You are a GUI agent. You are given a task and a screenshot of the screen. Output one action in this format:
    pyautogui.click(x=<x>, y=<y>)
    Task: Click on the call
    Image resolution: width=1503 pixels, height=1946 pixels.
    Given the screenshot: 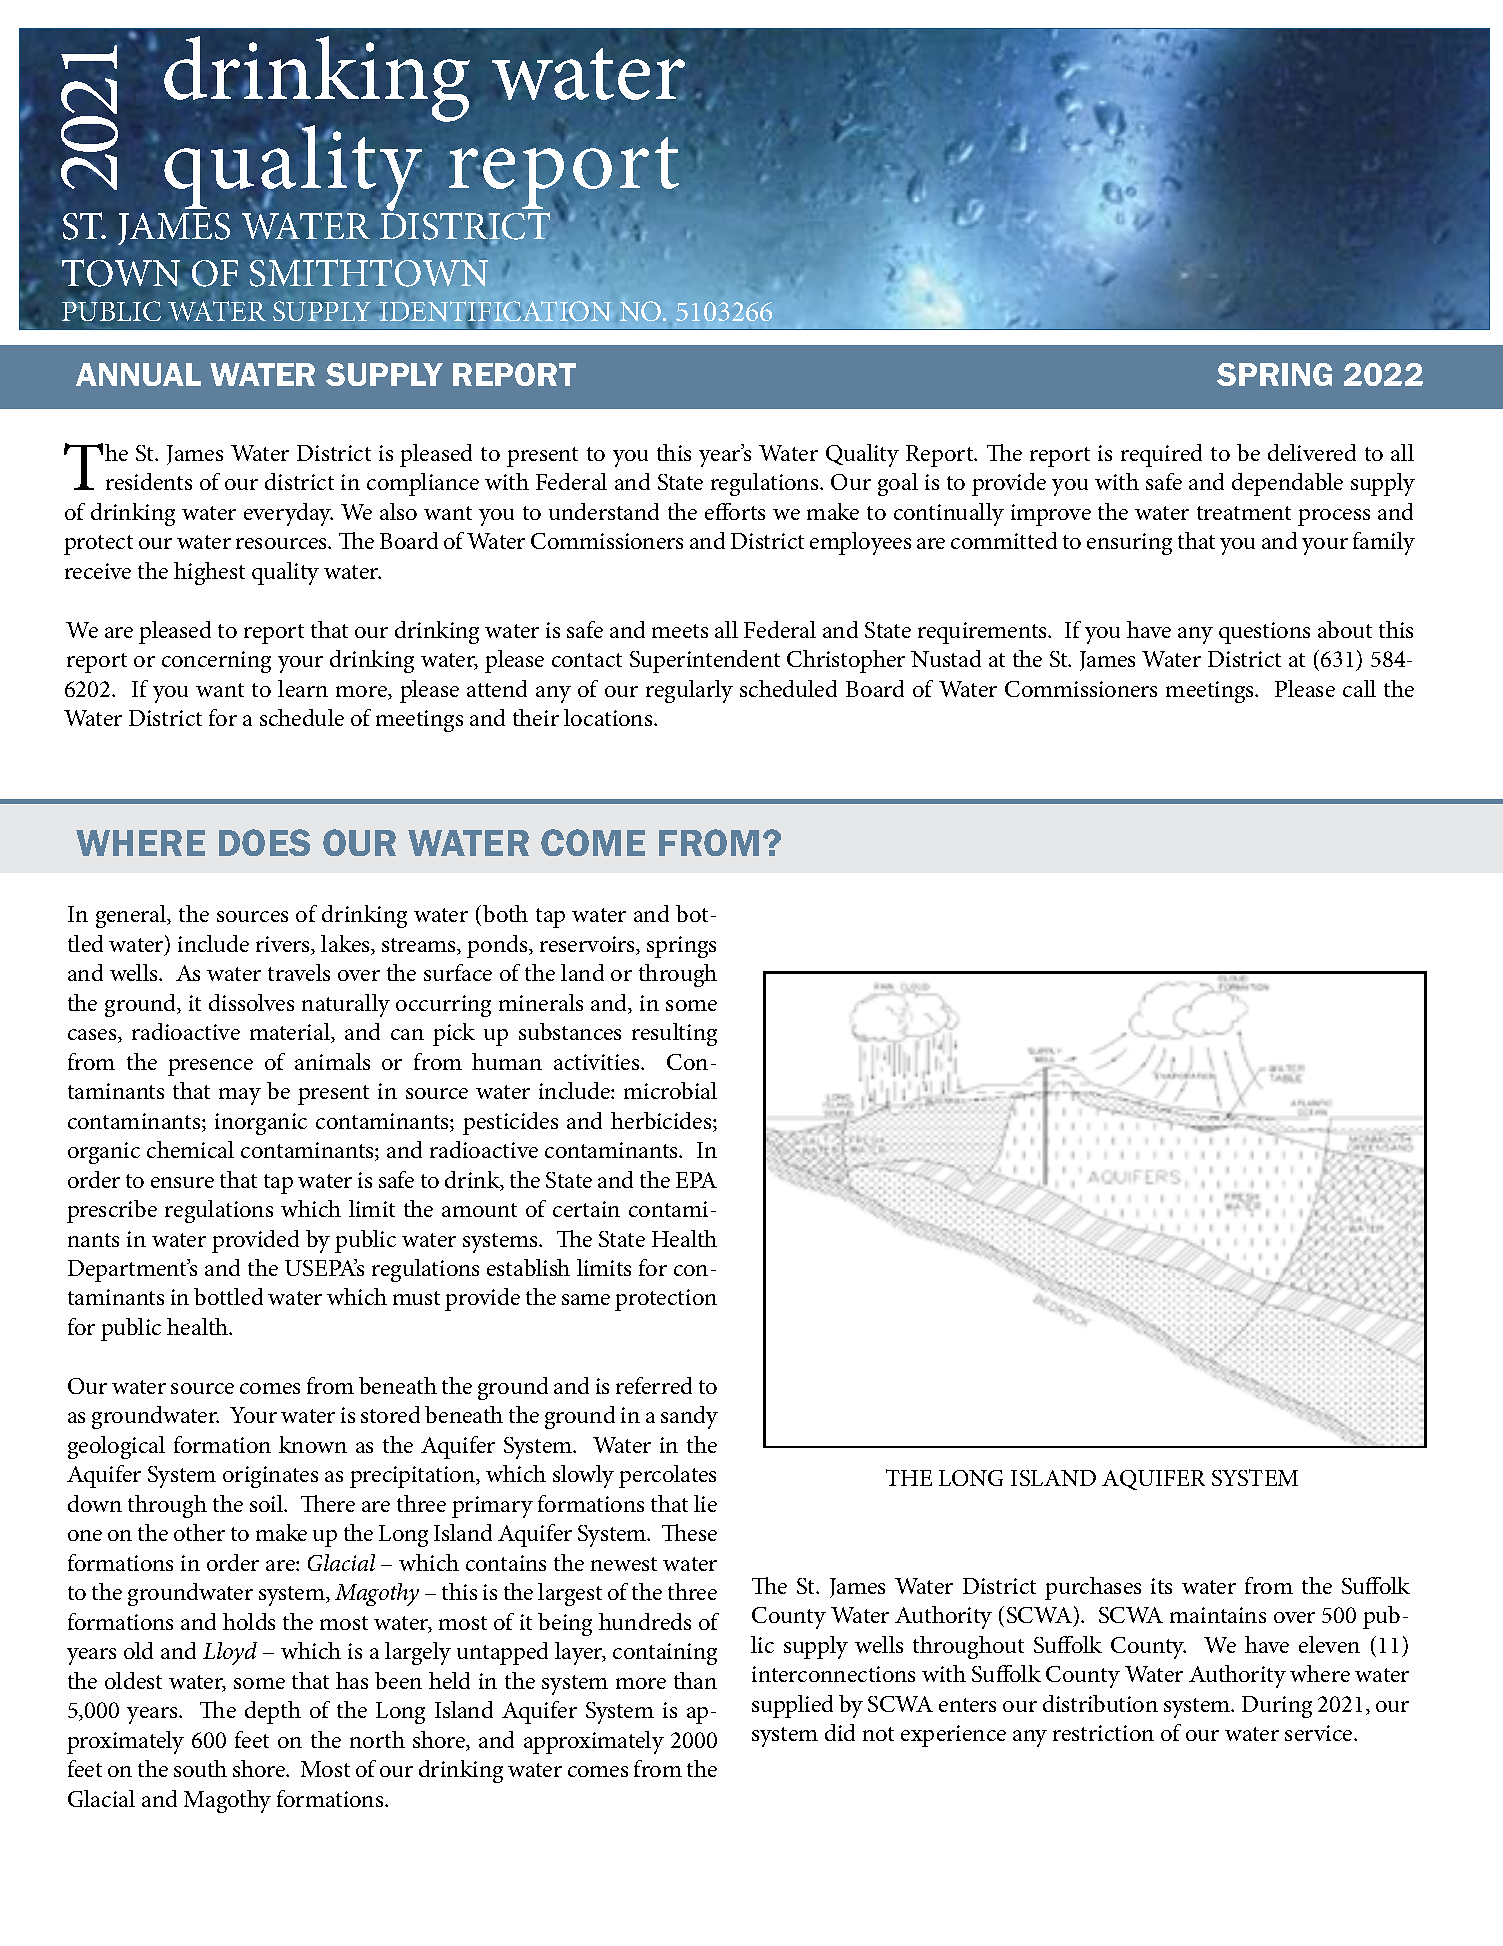 What is the action you would take?
    pyautogui.click(x=1359, y=688)
